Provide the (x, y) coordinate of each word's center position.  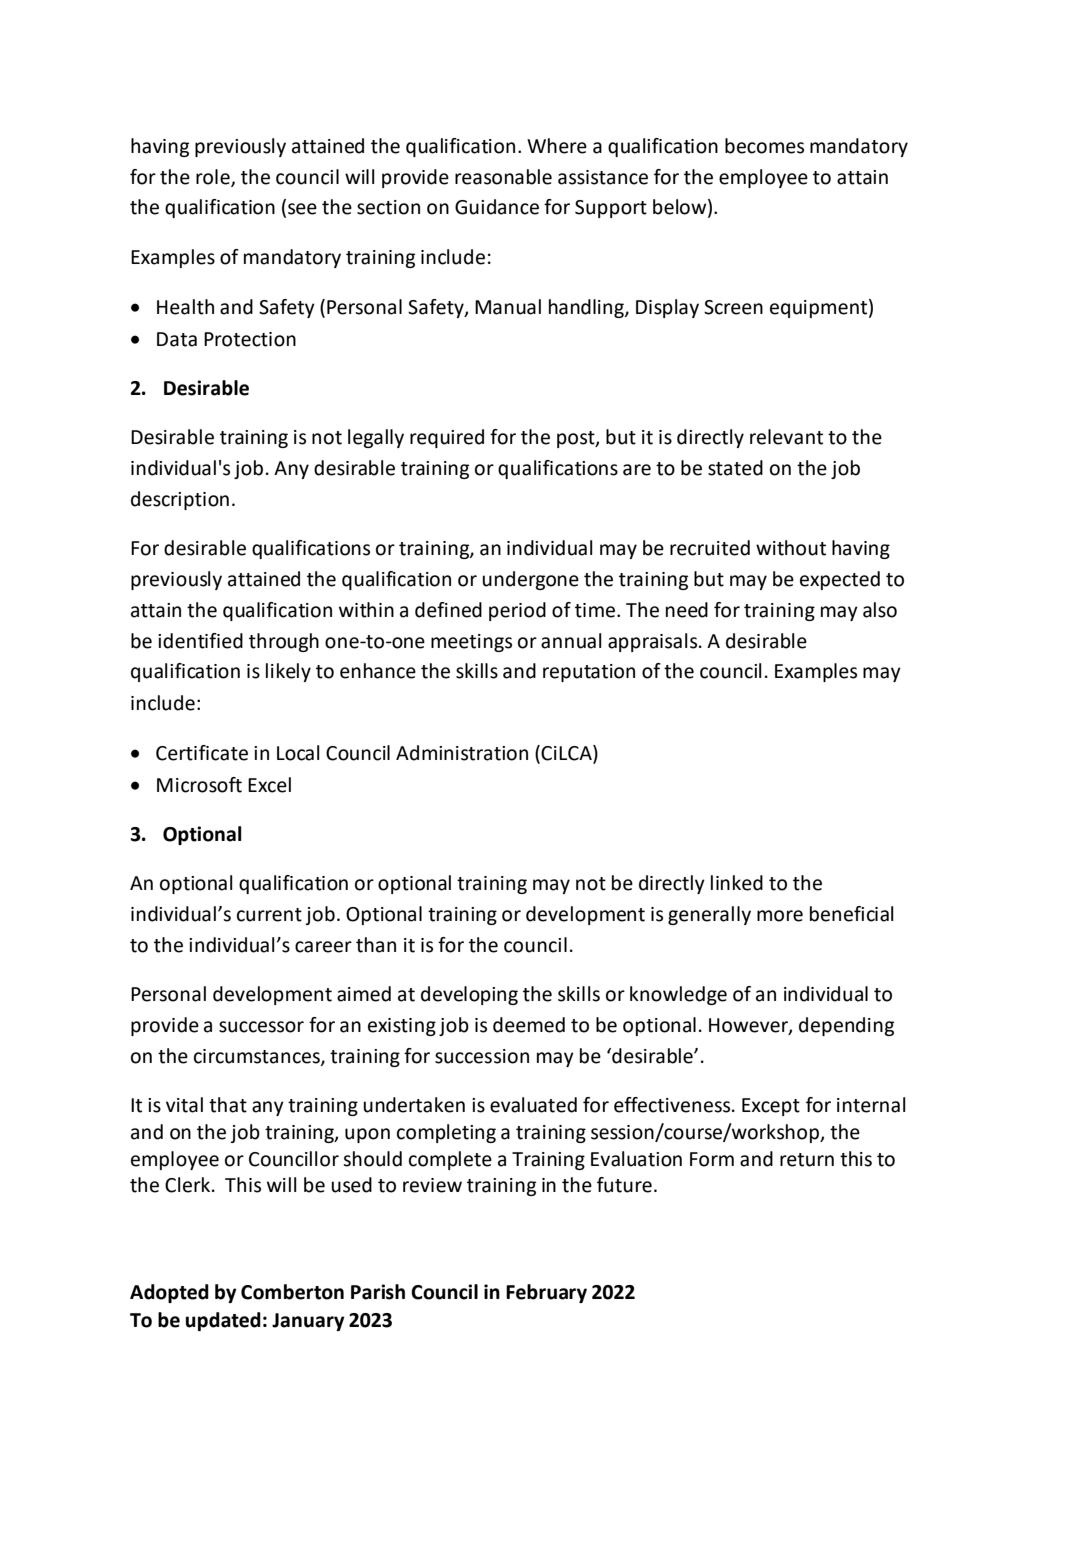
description (180, 500)
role (214, 178)
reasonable (503, 177)
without (791, 548)
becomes (764, 146)
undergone (530, 580)
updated (223, 1321)
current (269, 915)
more (780, 916)
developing (469, 995)
